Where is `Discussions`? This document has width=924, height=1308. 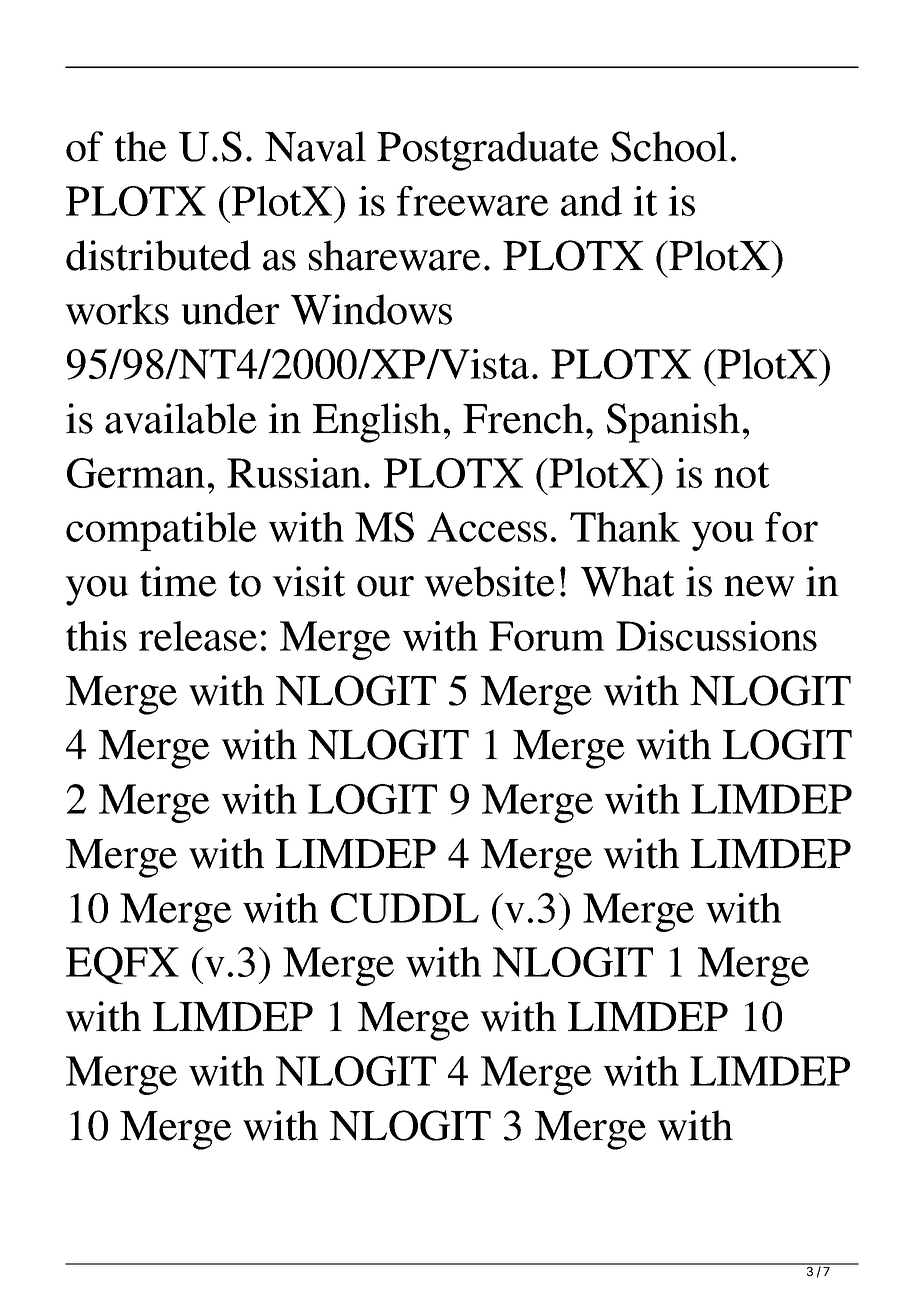
Discussions is located at coordinates (716, 636).
